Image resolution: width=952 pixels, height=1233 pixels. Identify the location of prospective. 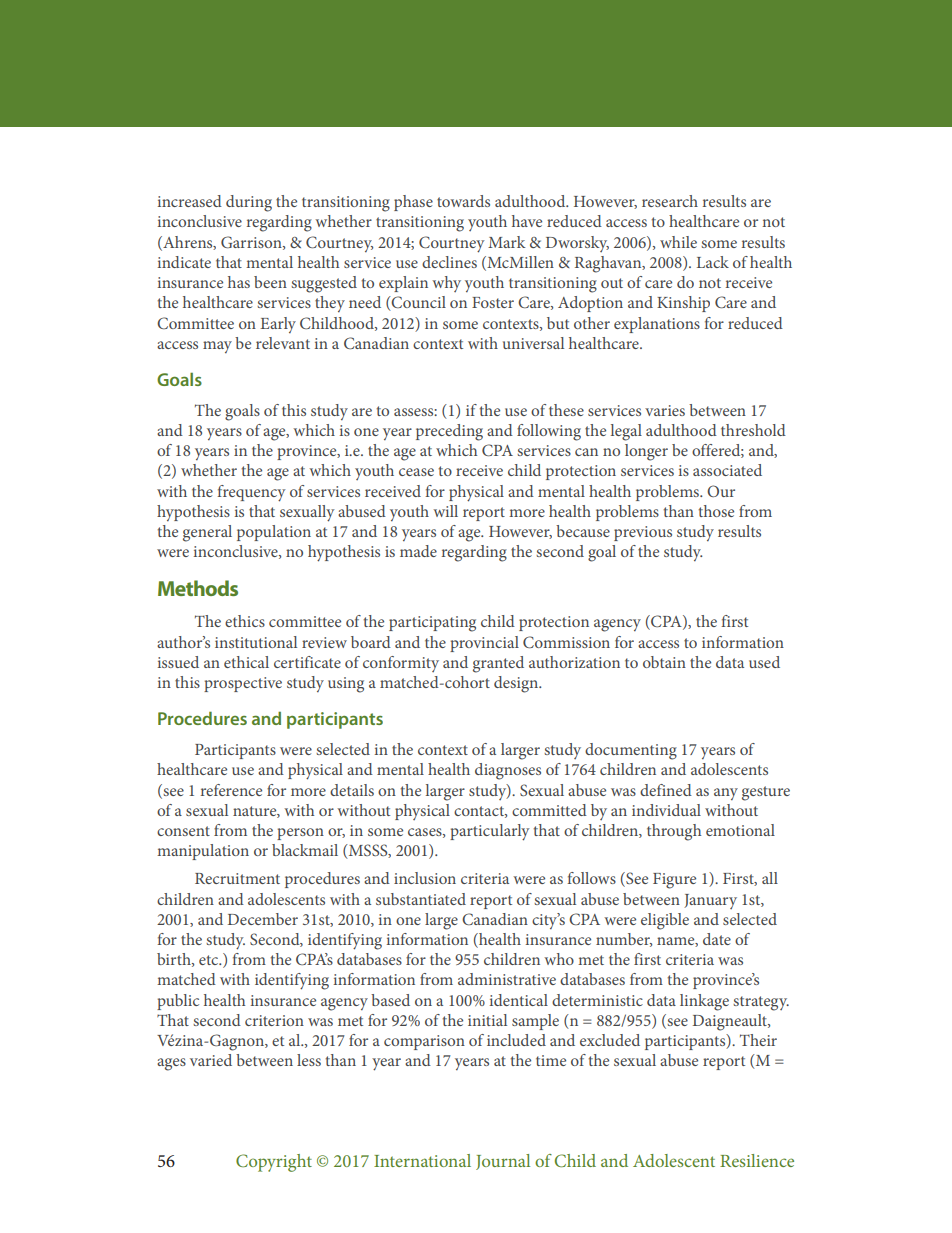
(243, 684).
